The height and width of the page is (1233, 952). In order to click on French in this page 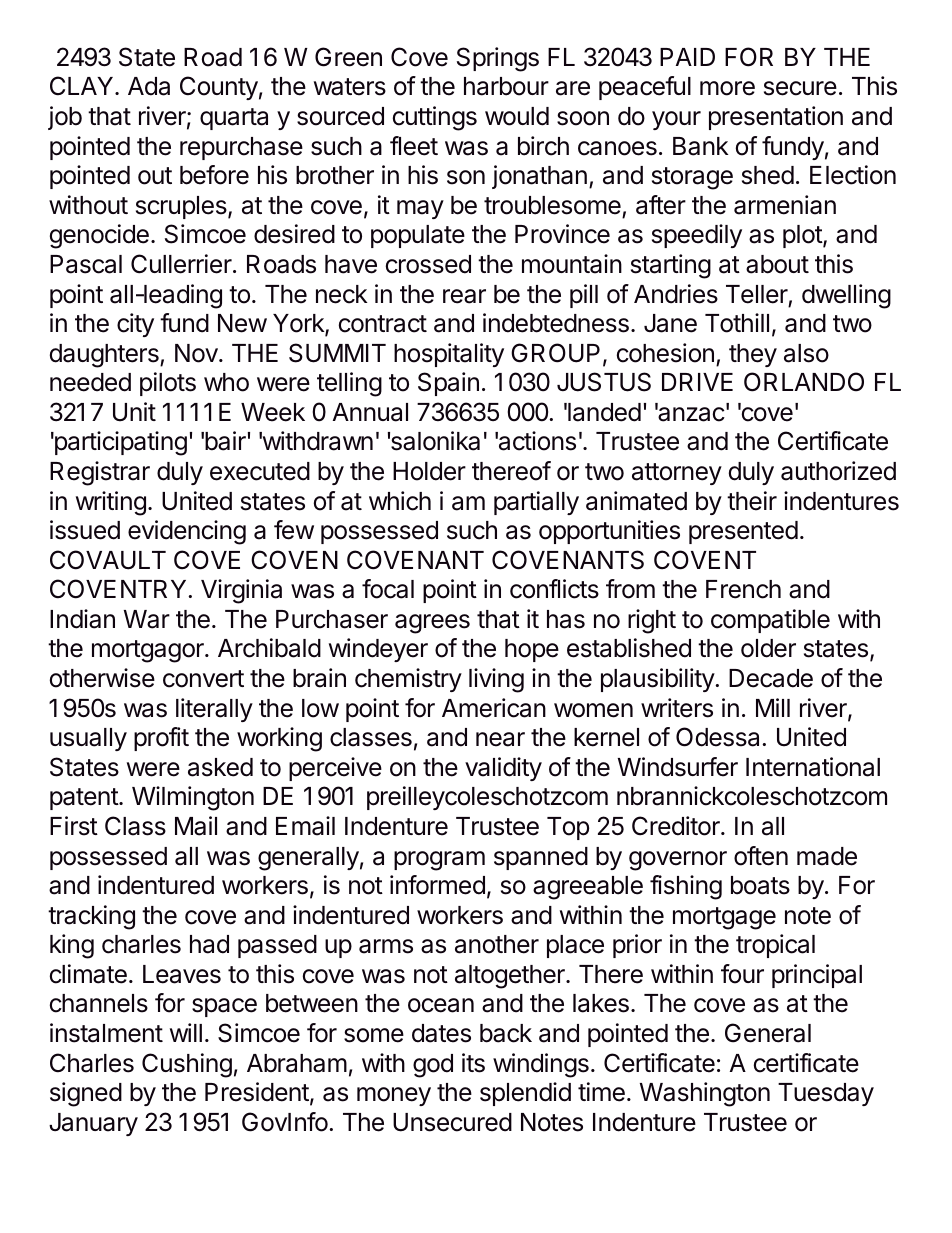, I will do `click(743, 589)`.
